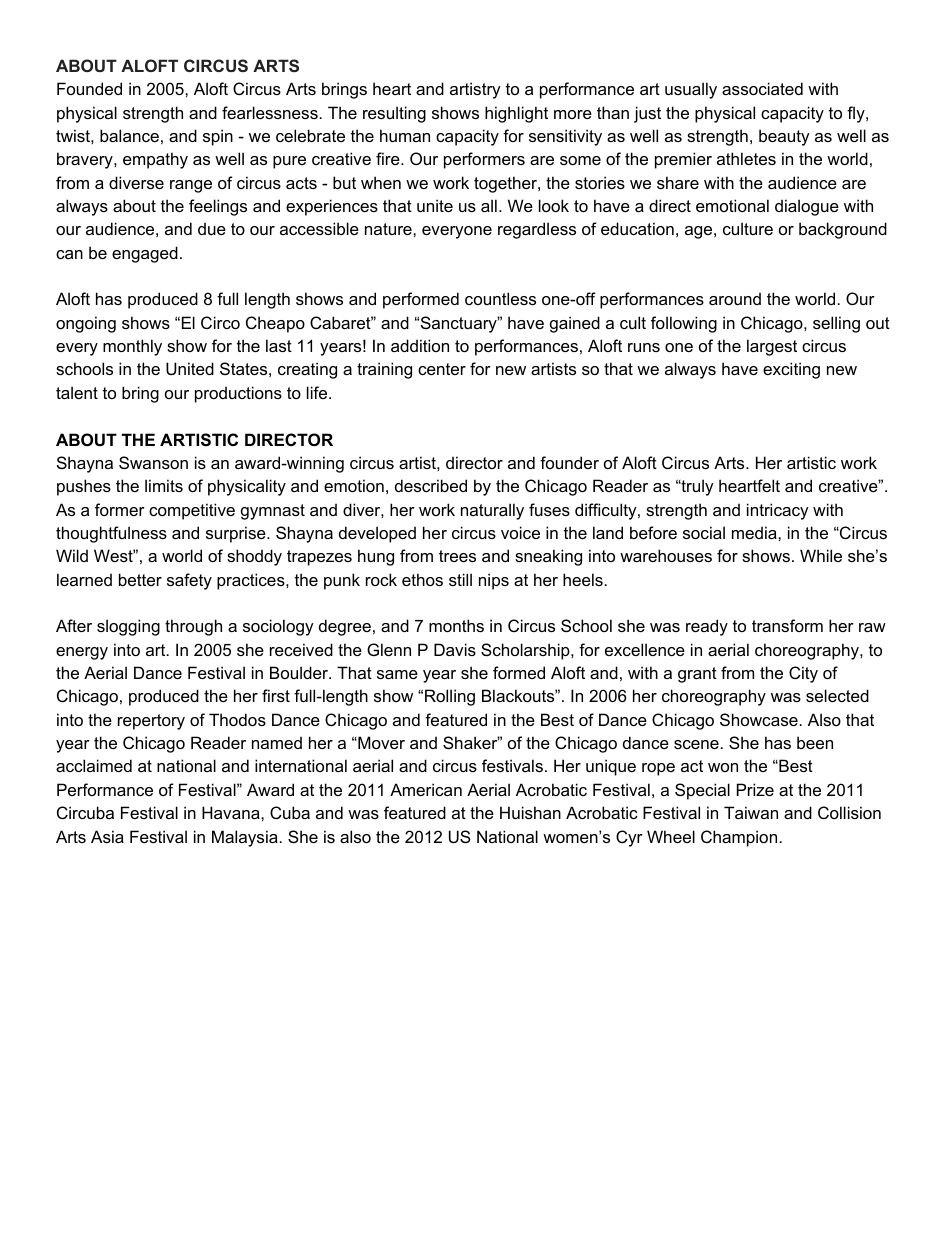  Describe the element at coordinates (843, 230) in the page. I see `background` at that location.
